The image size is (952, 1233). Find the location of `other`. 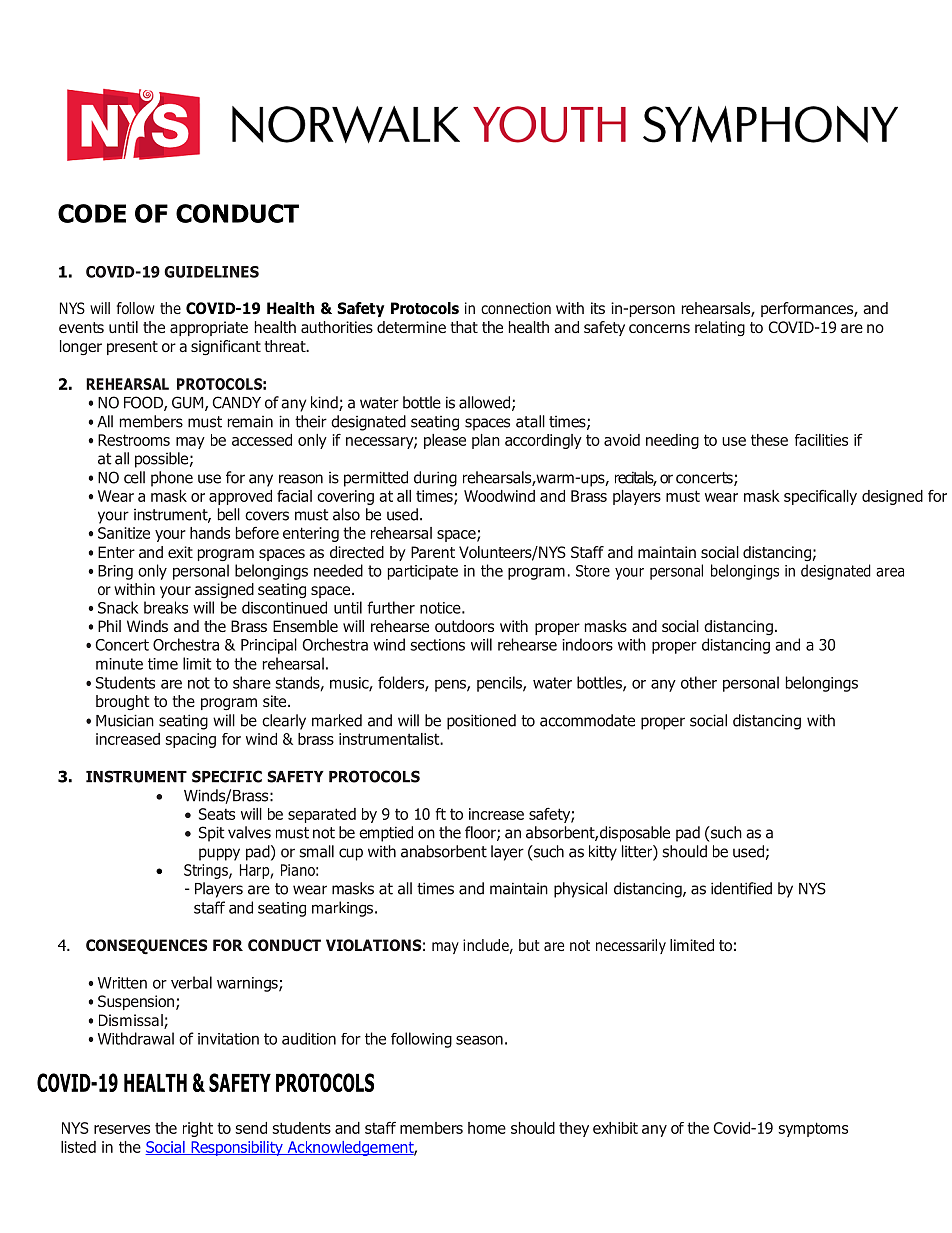

other is located at coordinates (699, 682).
